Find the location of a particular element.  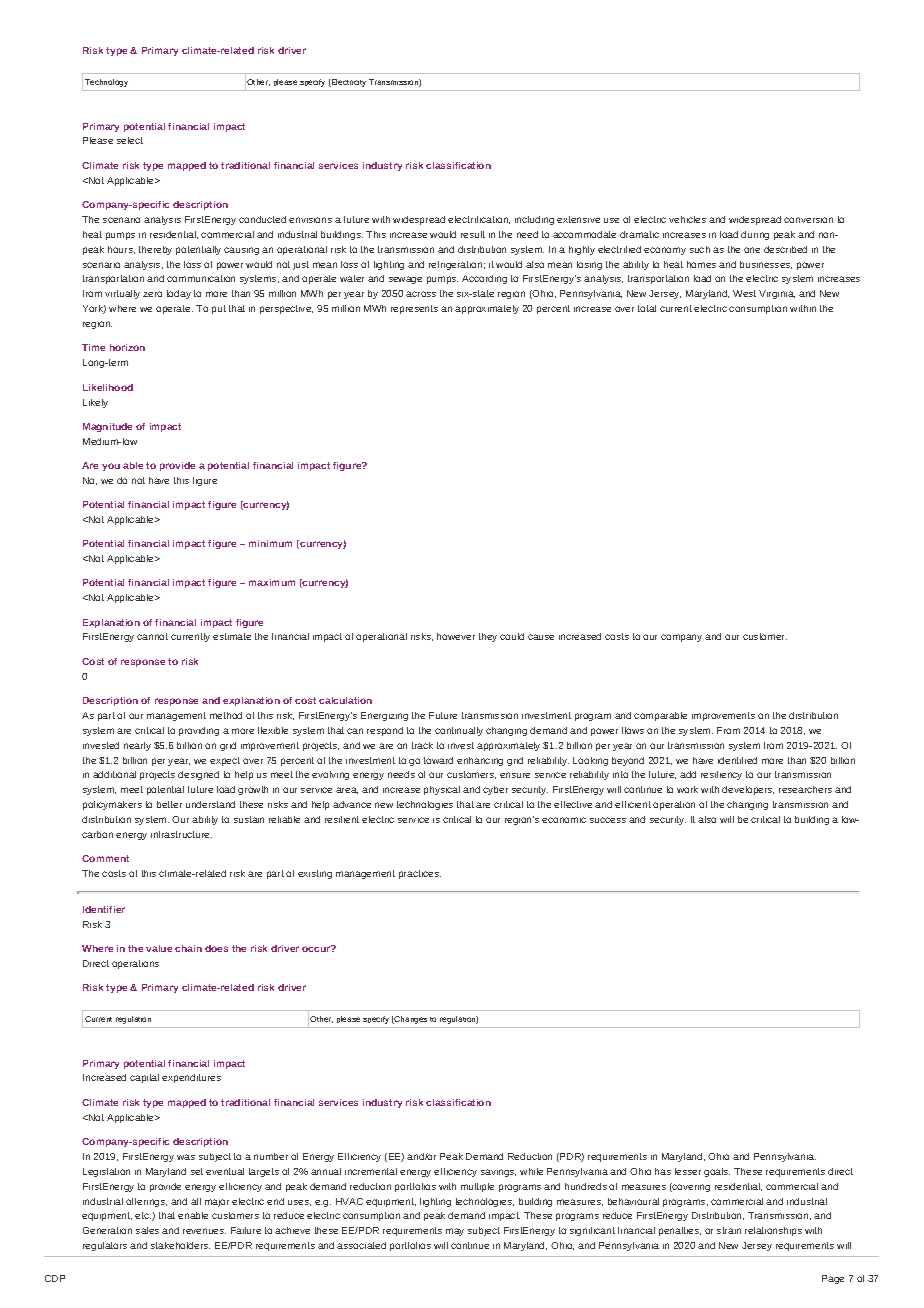

sales is located at coordinates (147, 1230).
